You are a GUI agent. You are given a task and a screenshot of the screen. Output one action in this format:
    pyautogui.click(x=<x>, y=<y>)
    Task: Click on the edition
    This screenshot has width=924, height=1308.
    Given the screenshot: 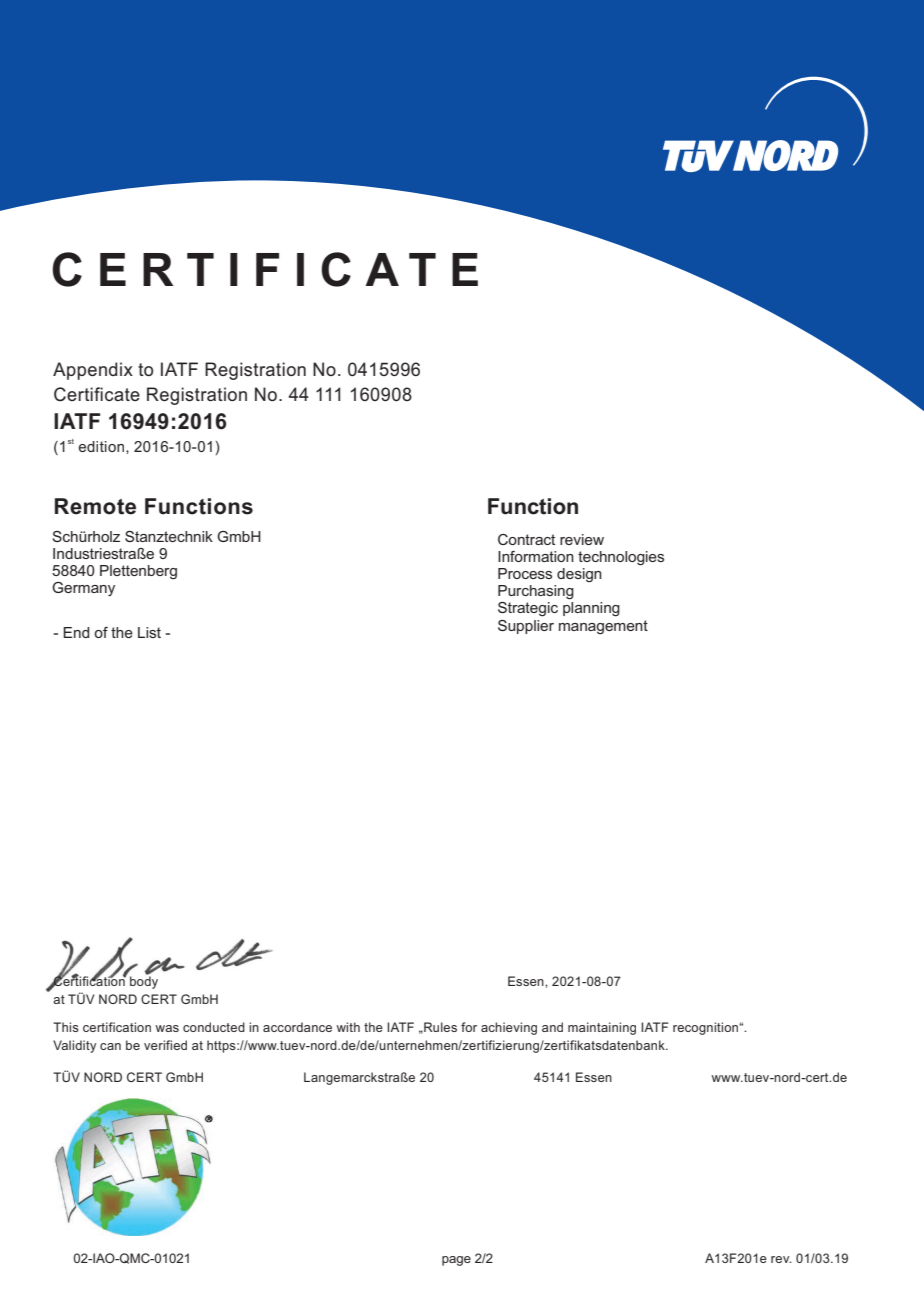 What is the action you would take?
    pyautogui.click(x=101, y=446)
